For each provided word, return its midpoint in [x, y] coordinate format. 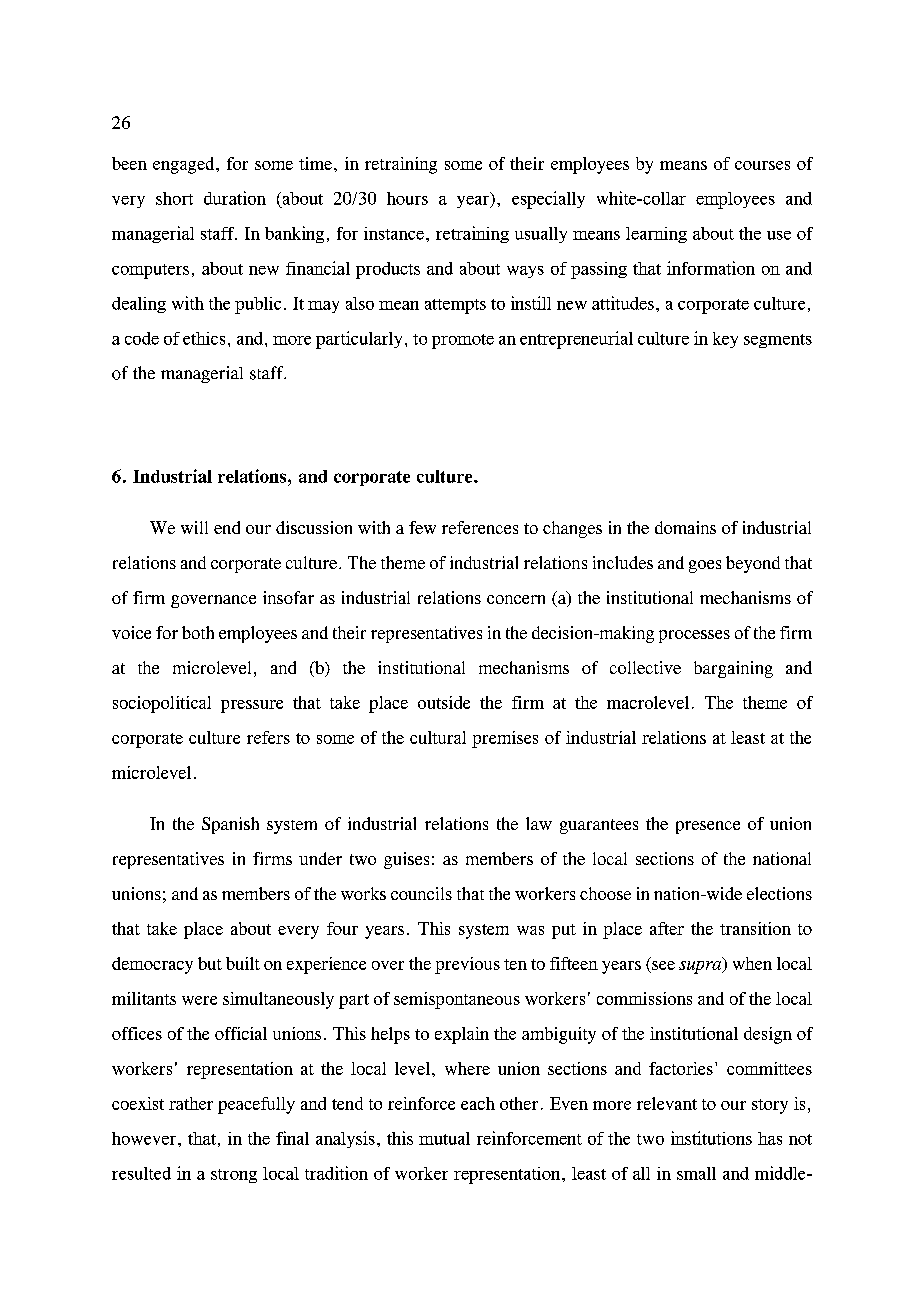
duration [235, 198]
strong [234, 1176]
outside [444, 702]
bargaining [733, 669]
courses [762, 165]
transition [755, 928]
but [210, 963]
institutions [711, 1138]
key [725, 340]
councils [421, 893]
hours [407, 198]
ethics [204, 338]
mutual [444, 1138]
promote [463, 341]
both [198, 632]
